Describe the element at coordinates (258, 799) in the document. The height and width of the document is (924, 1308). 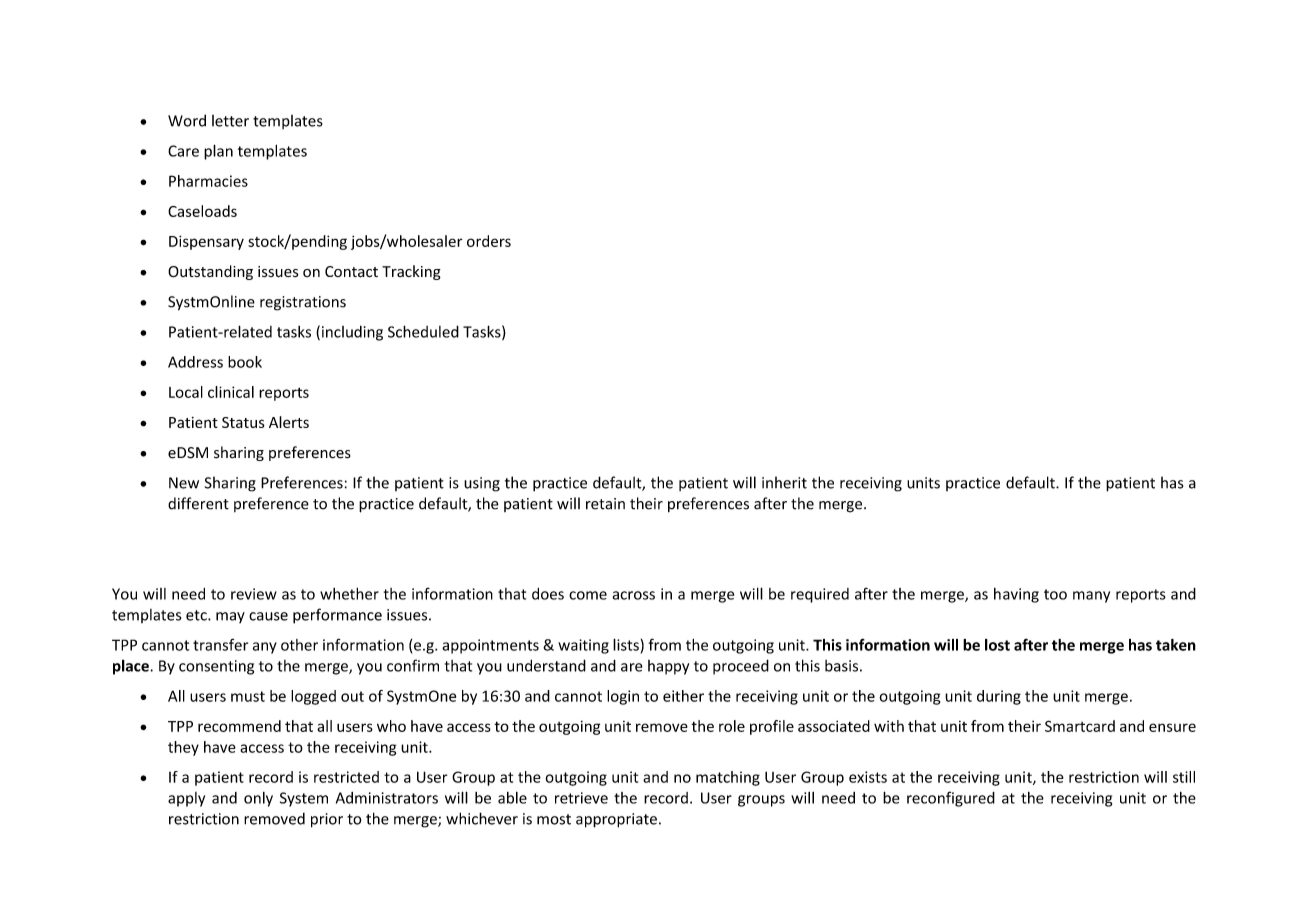
I see `only` at that location.
